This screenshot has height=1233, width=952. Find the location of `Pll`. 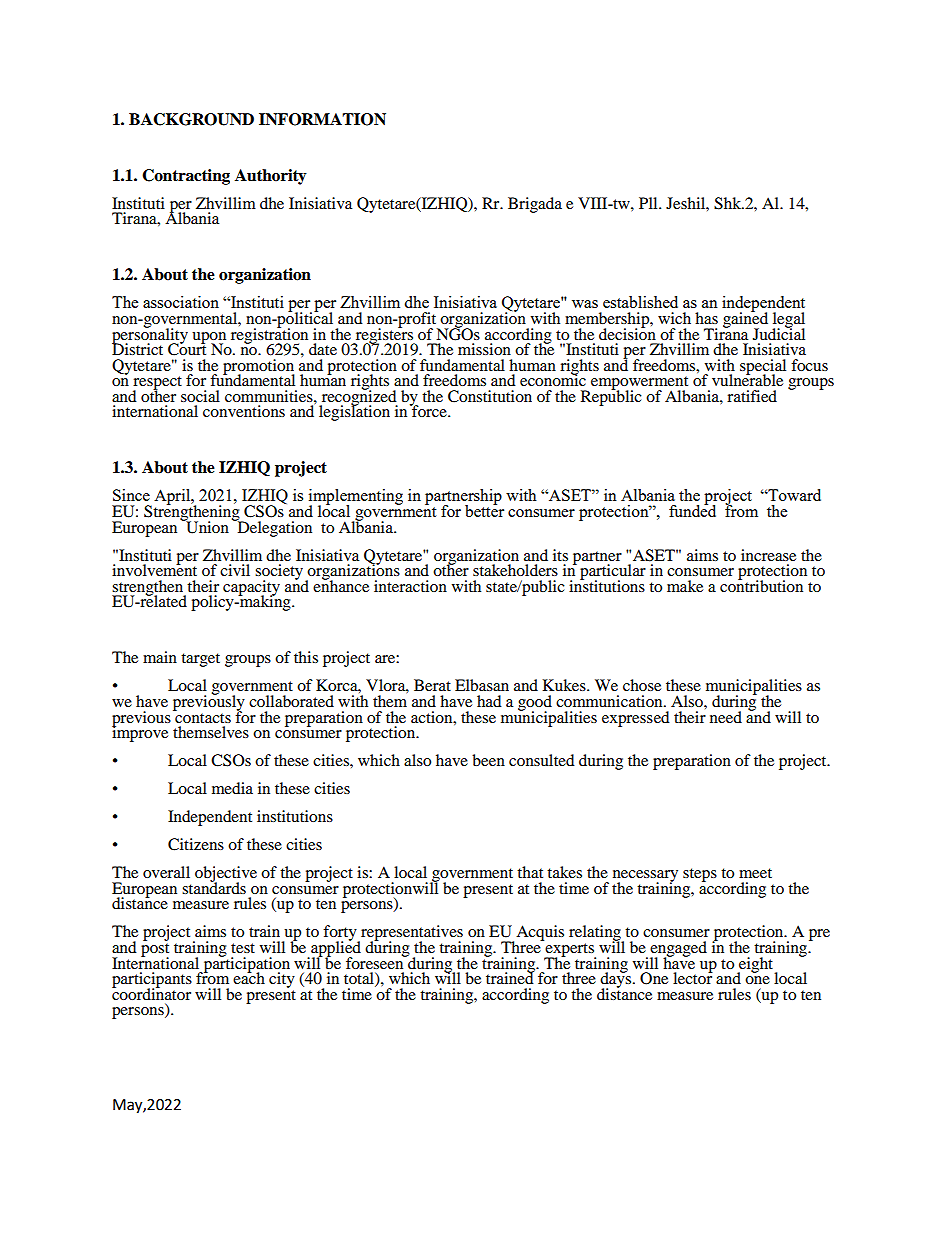

Pll is located at coordinates (649, 203).
